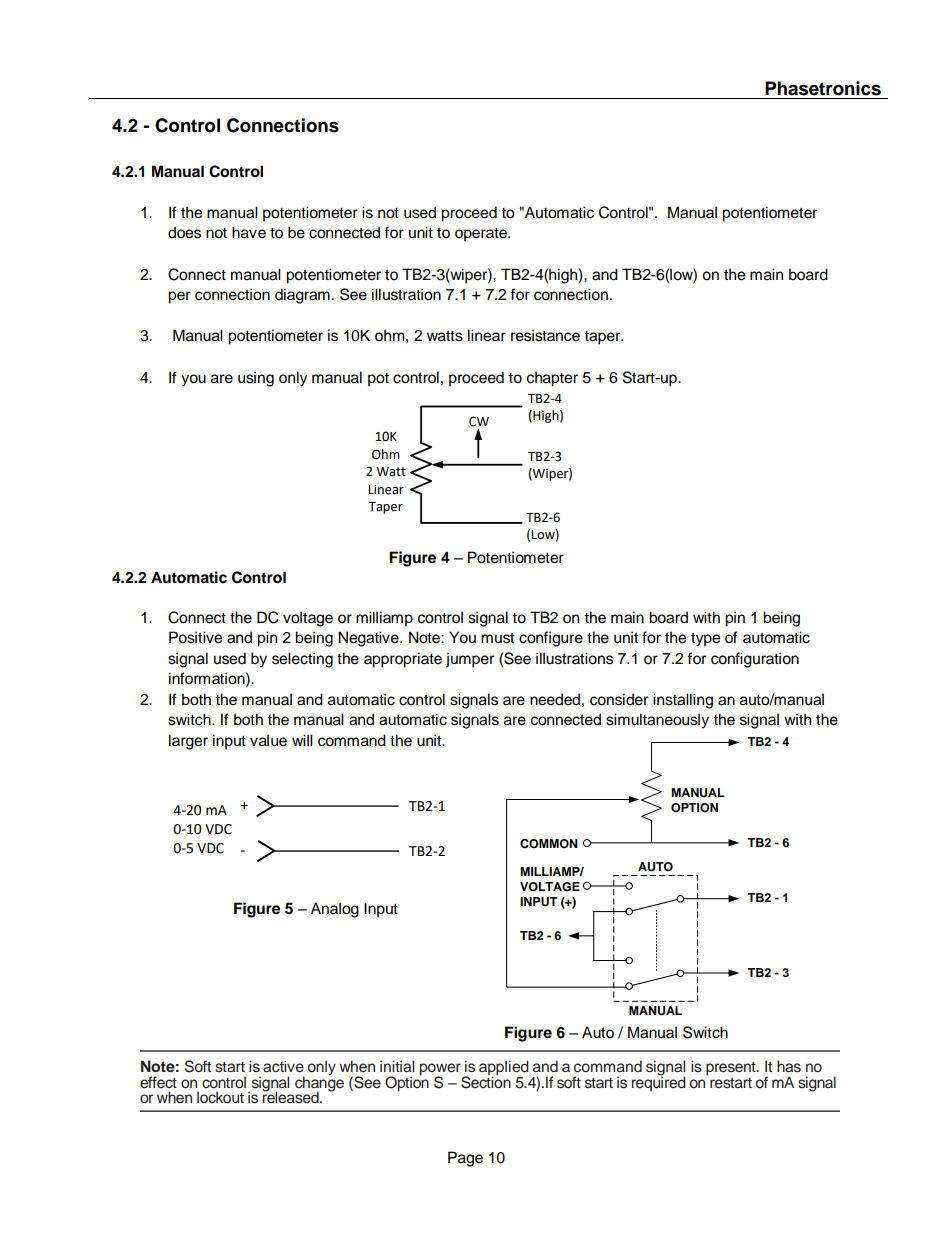 The width and height of the screenshot is (952, 1233). What do you see at coordinates (482, 235) in the screenshot?
I see `operate` at bounding box center [482, 235].
